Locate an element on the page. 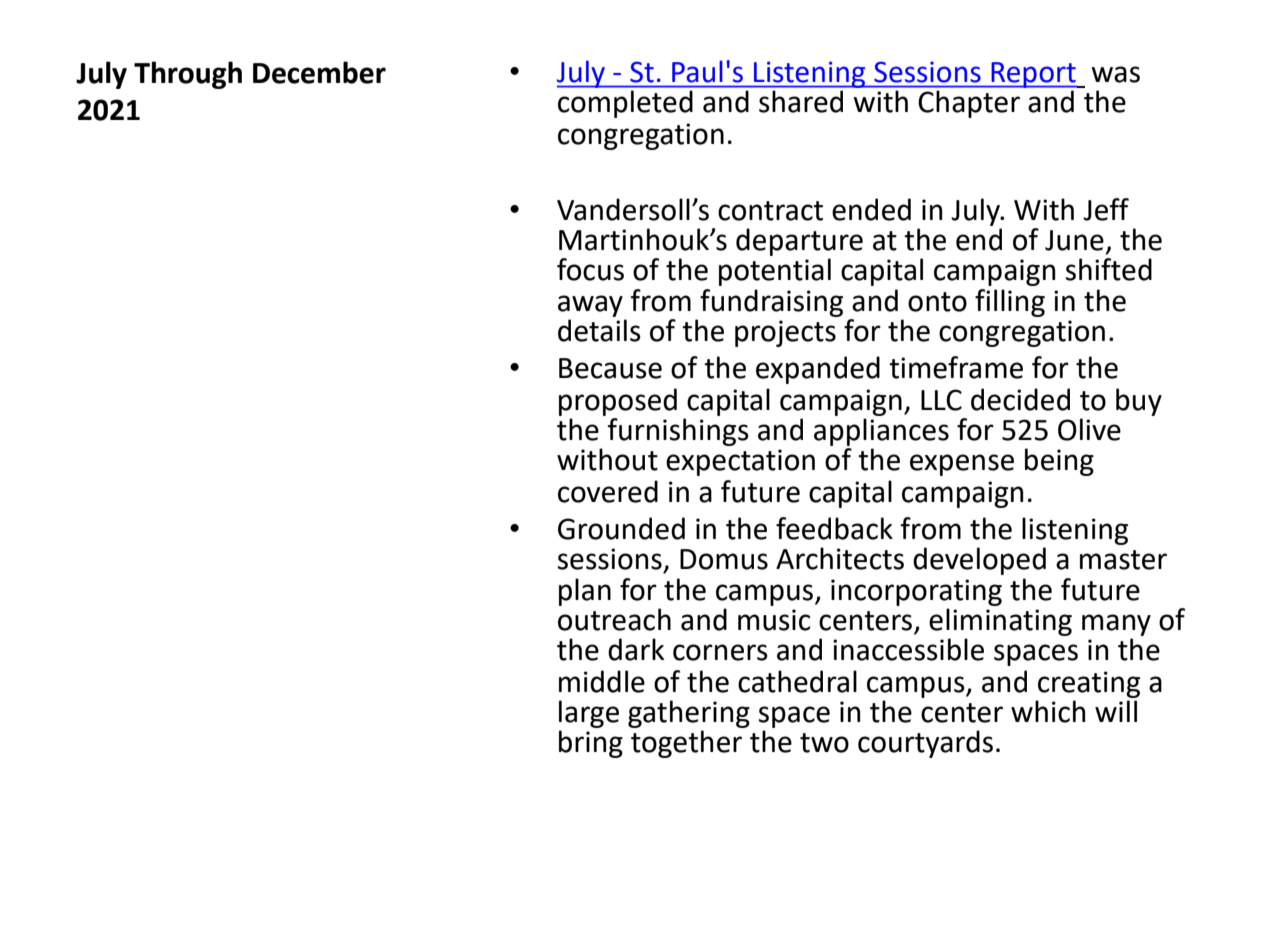  large is located at coordinates (589, 714).
